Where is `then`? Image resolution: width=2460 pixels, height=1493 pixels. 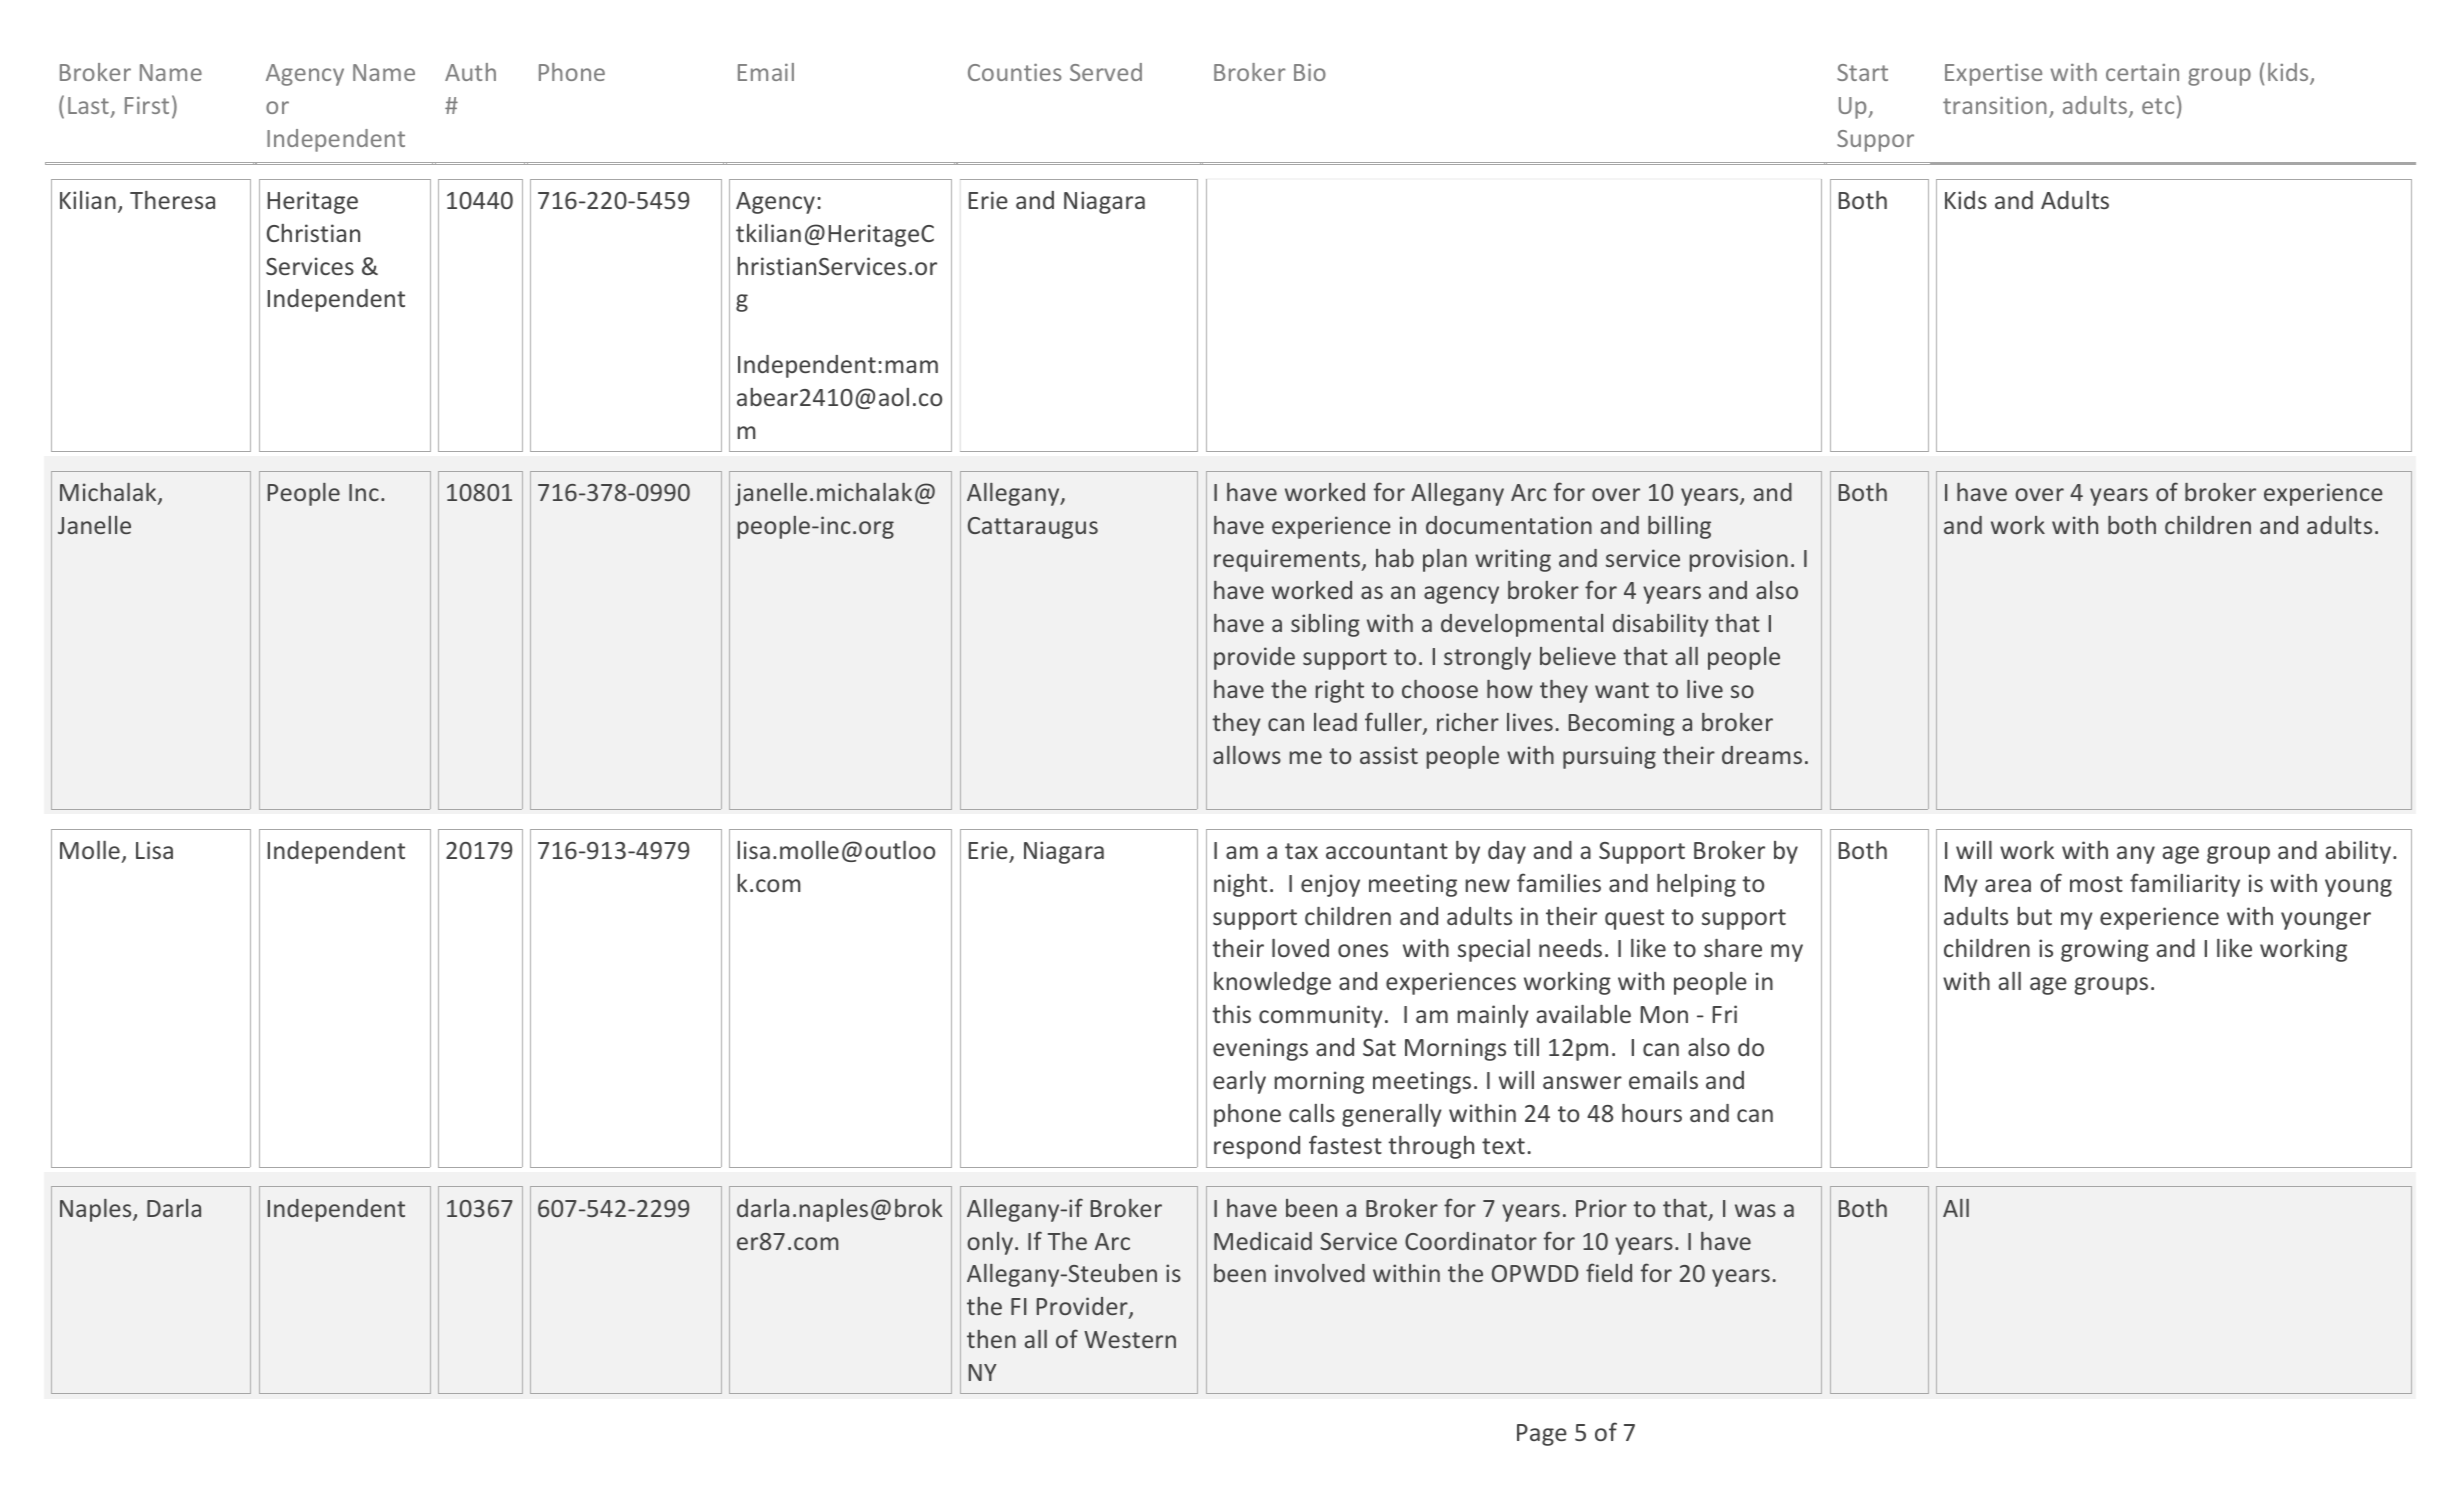 then is located at coordinates (991, 1339).
